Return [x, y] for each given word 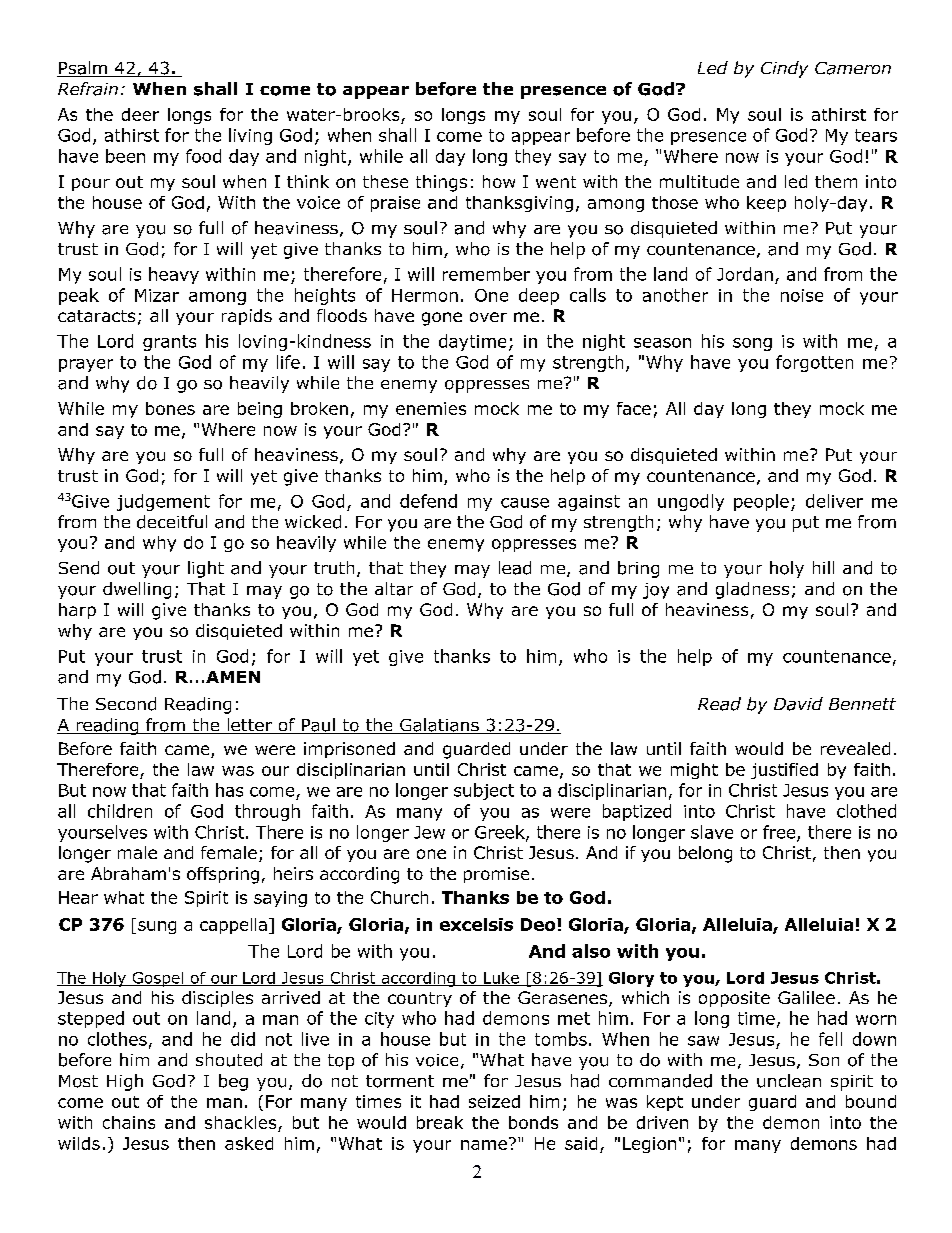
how [499, 181]
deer [140, 114]
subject [484, 791]
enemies [431, 408]
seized [494, 1101]
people [761, 502]
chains [129, 1122]
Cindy [784, 69]
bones [170, 408]
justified [784, 771]
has [229, 790]
